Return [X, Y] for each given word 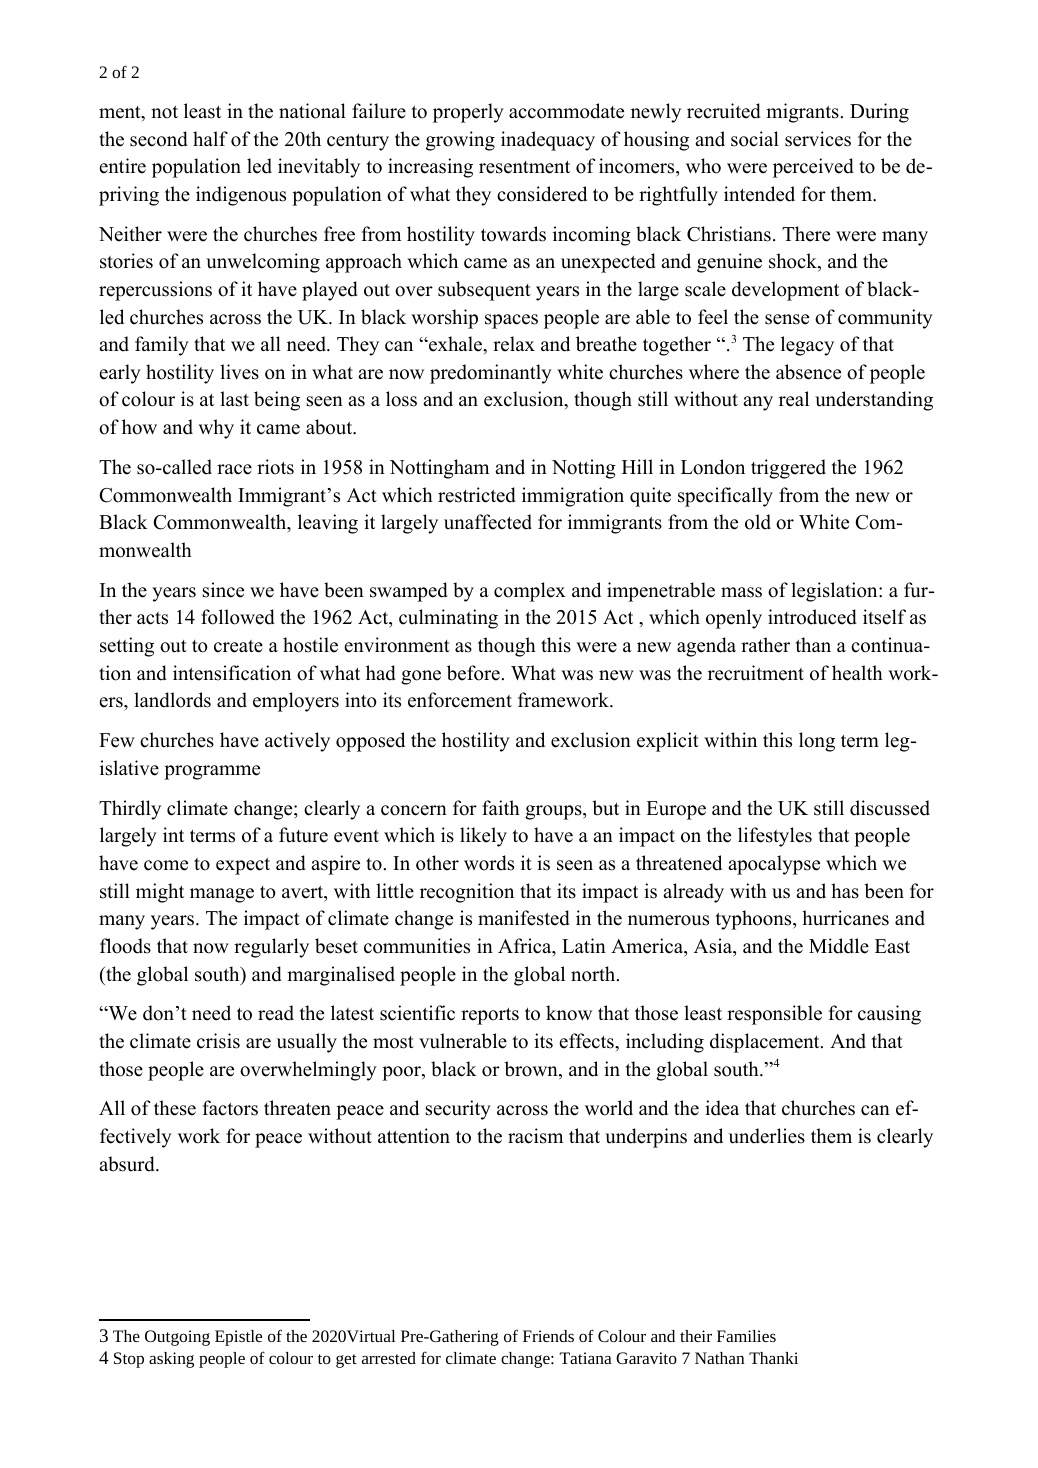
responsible [774, 1015]
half [210, 138]
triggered [788, 469]
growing [460, 141]
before [473, 673]
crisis [218, 1041]
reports [490, 1016]
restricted [477, 495]
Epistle [238, 1338]
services [818, 139]
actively [297, 742]
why [216, 429]
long [817, 742]
